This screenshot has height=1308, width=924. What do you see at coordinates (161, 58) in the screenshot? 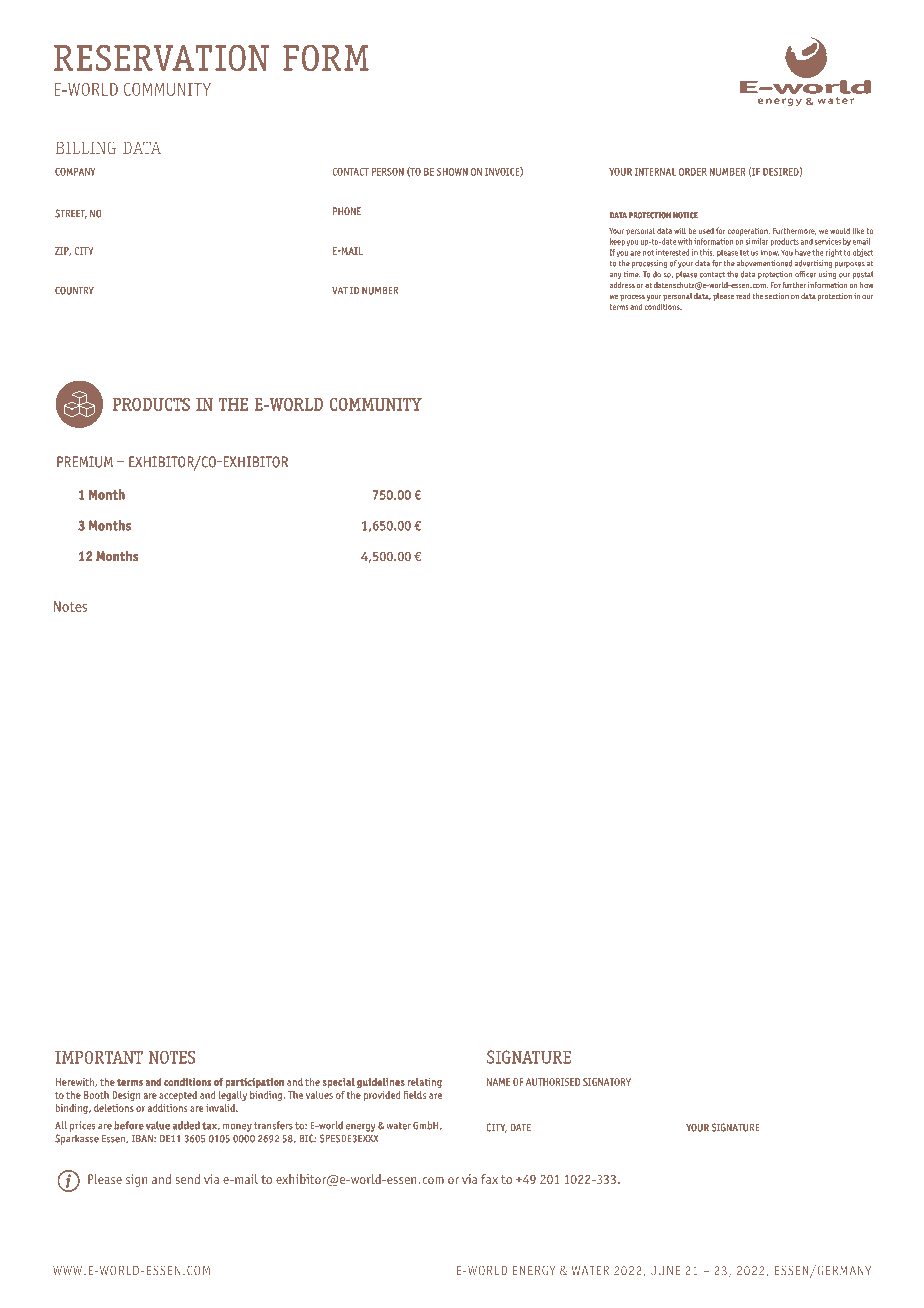
I see `RESERVATION` at bounding box center [161, 58].
